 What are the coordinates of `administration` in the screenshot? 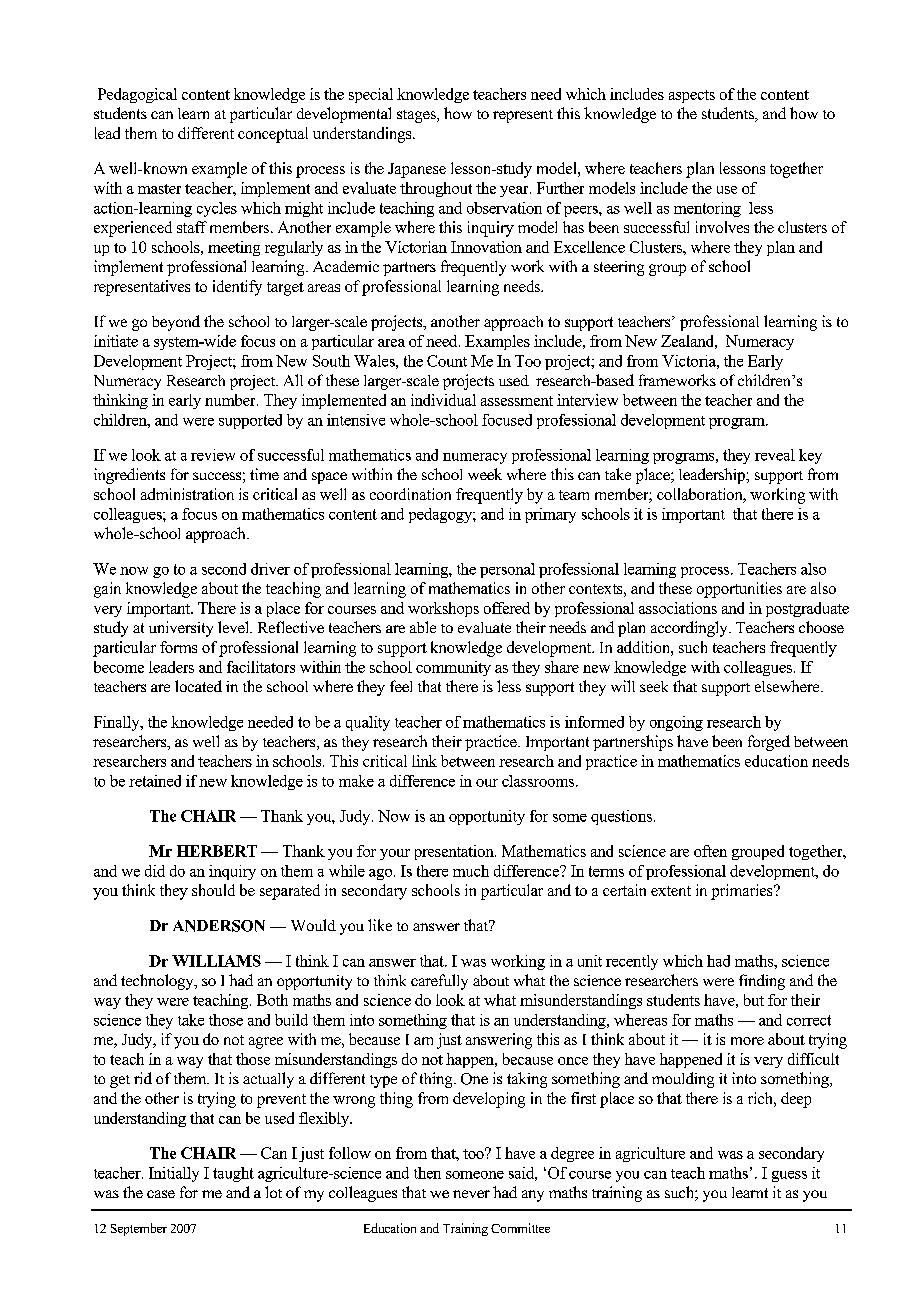 It's located at (187, 494).
